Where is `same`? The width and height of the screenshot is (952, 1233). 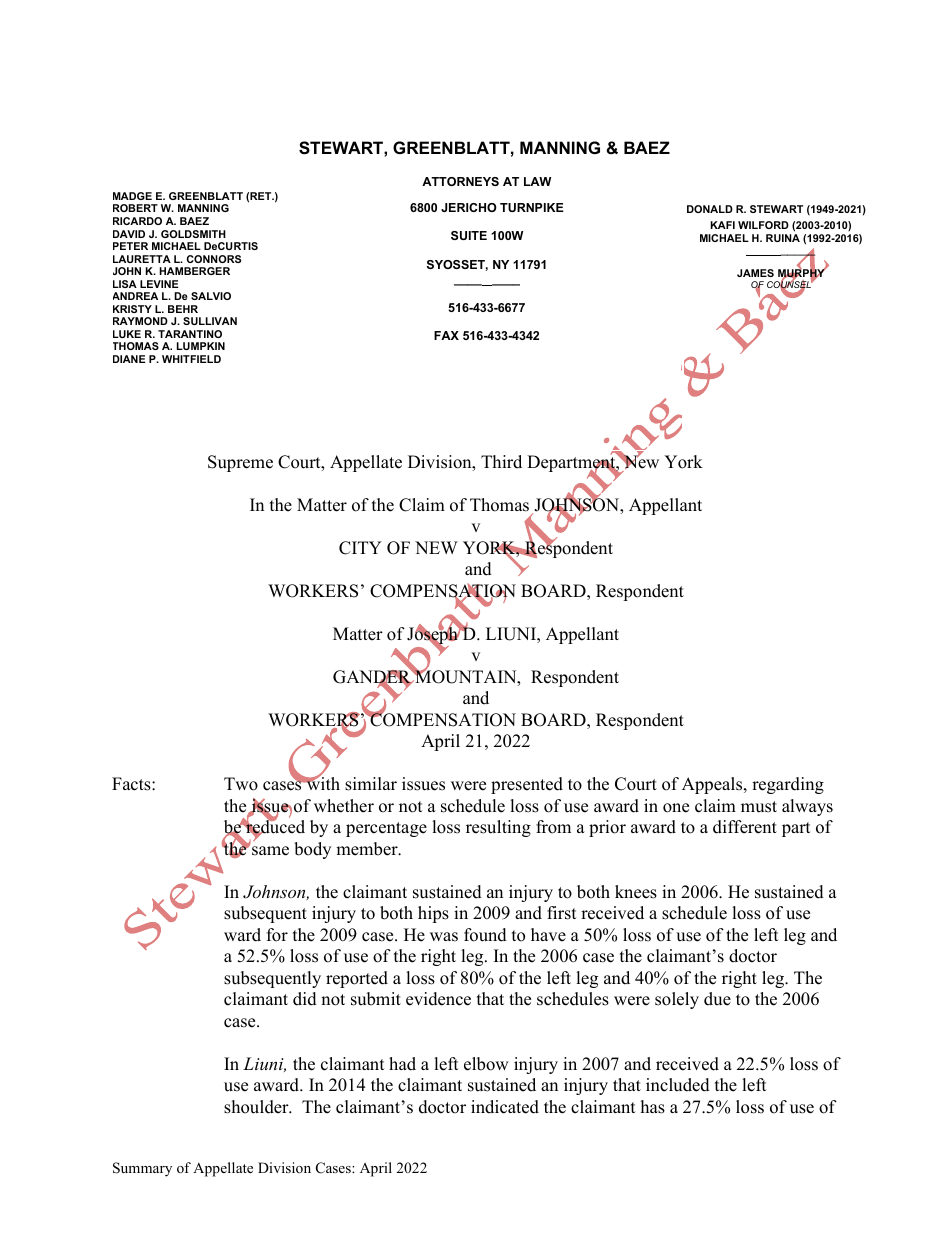 same is located at coordinates (270, 851).
